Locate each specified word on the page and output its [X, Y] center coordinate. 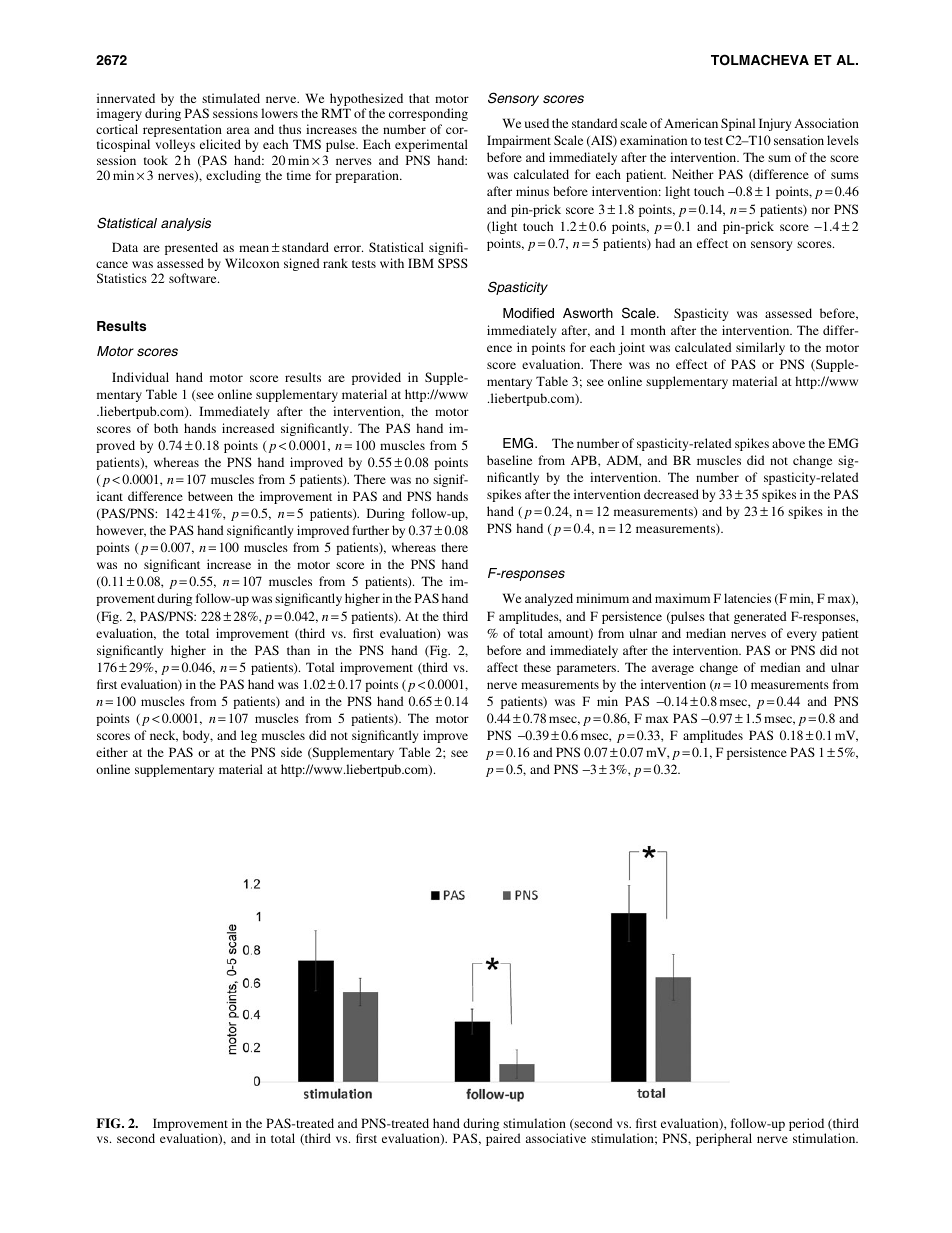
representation [182, 132]
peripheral [724, 1139]
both [166, 428]
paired [503, 1139]
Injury [775, 124]
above [788, 443]
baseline [509, 460]
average [673, 670]
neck [164, 736]
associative [556, 1138]
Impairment [519, 141]
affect [502, 667]
